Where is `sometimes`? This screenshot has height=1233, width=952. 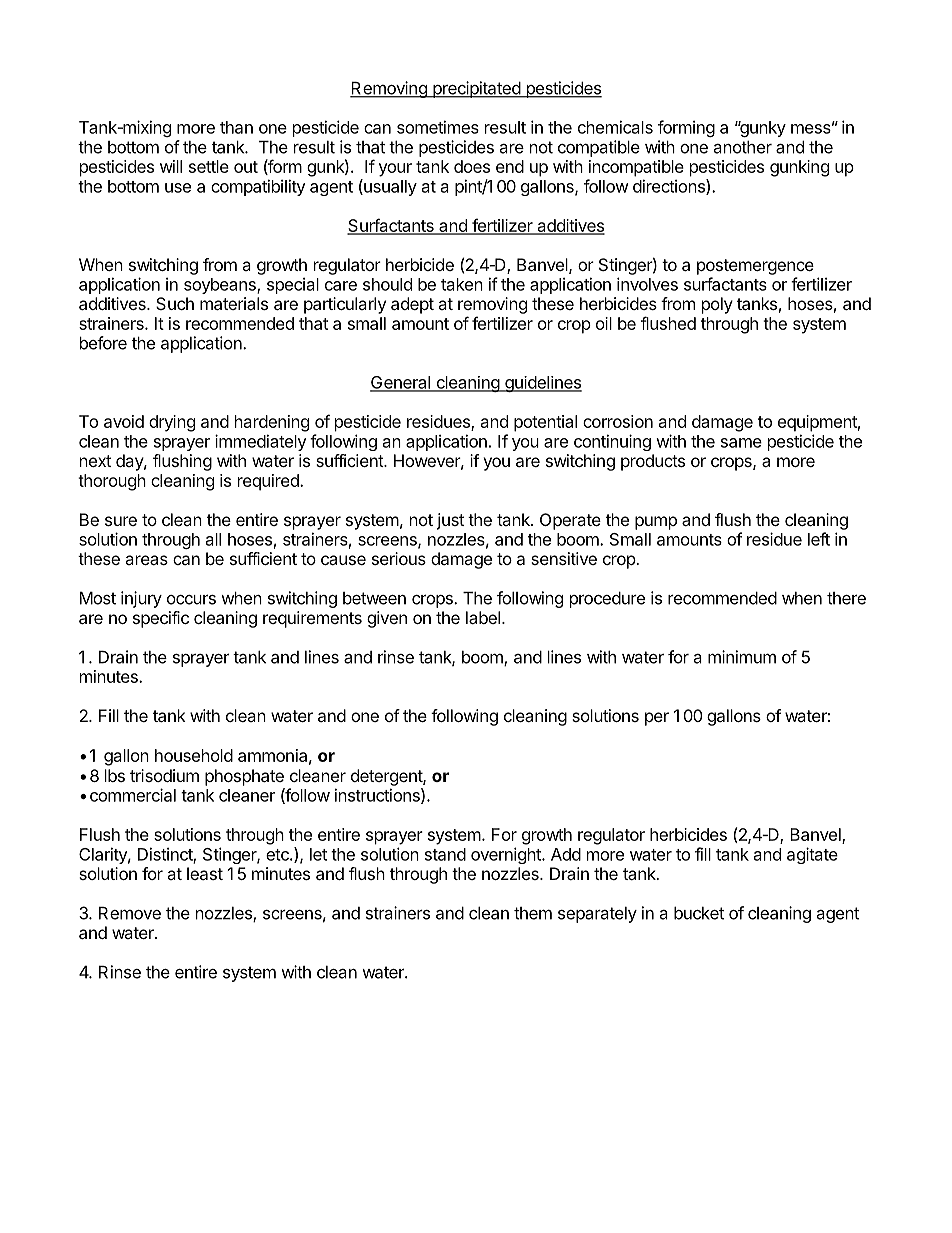 sometimes is located at coordinates (438, 127).
